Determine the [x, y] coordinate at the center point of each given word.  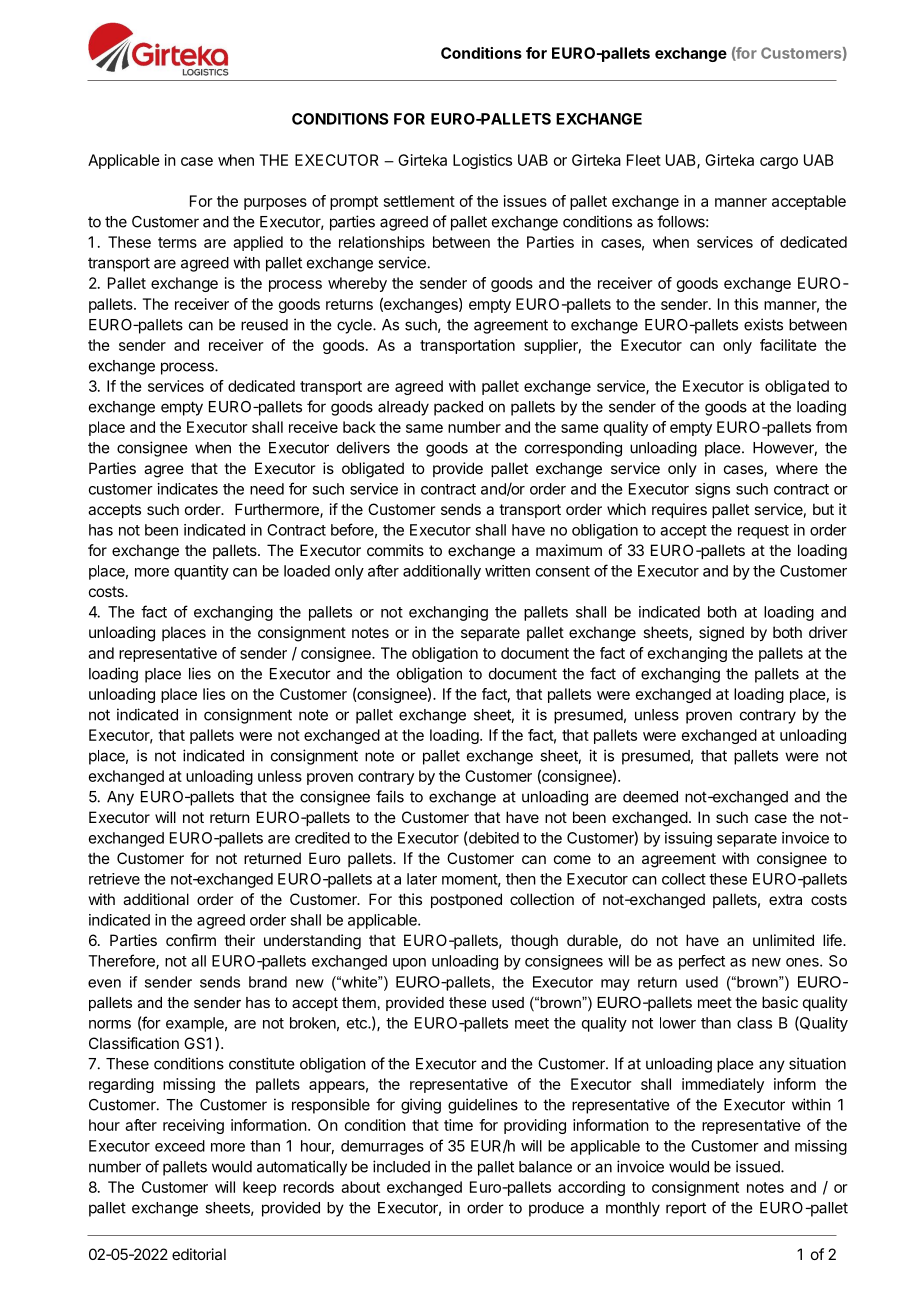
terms [177, 242]
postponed [466, 900]
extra [785, 899]
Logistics [482, 161]
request [763, 532]
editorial [199, 1254]
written [507, 571]
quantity [201, 572]
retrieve [114, 879]
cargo [779, 163]
